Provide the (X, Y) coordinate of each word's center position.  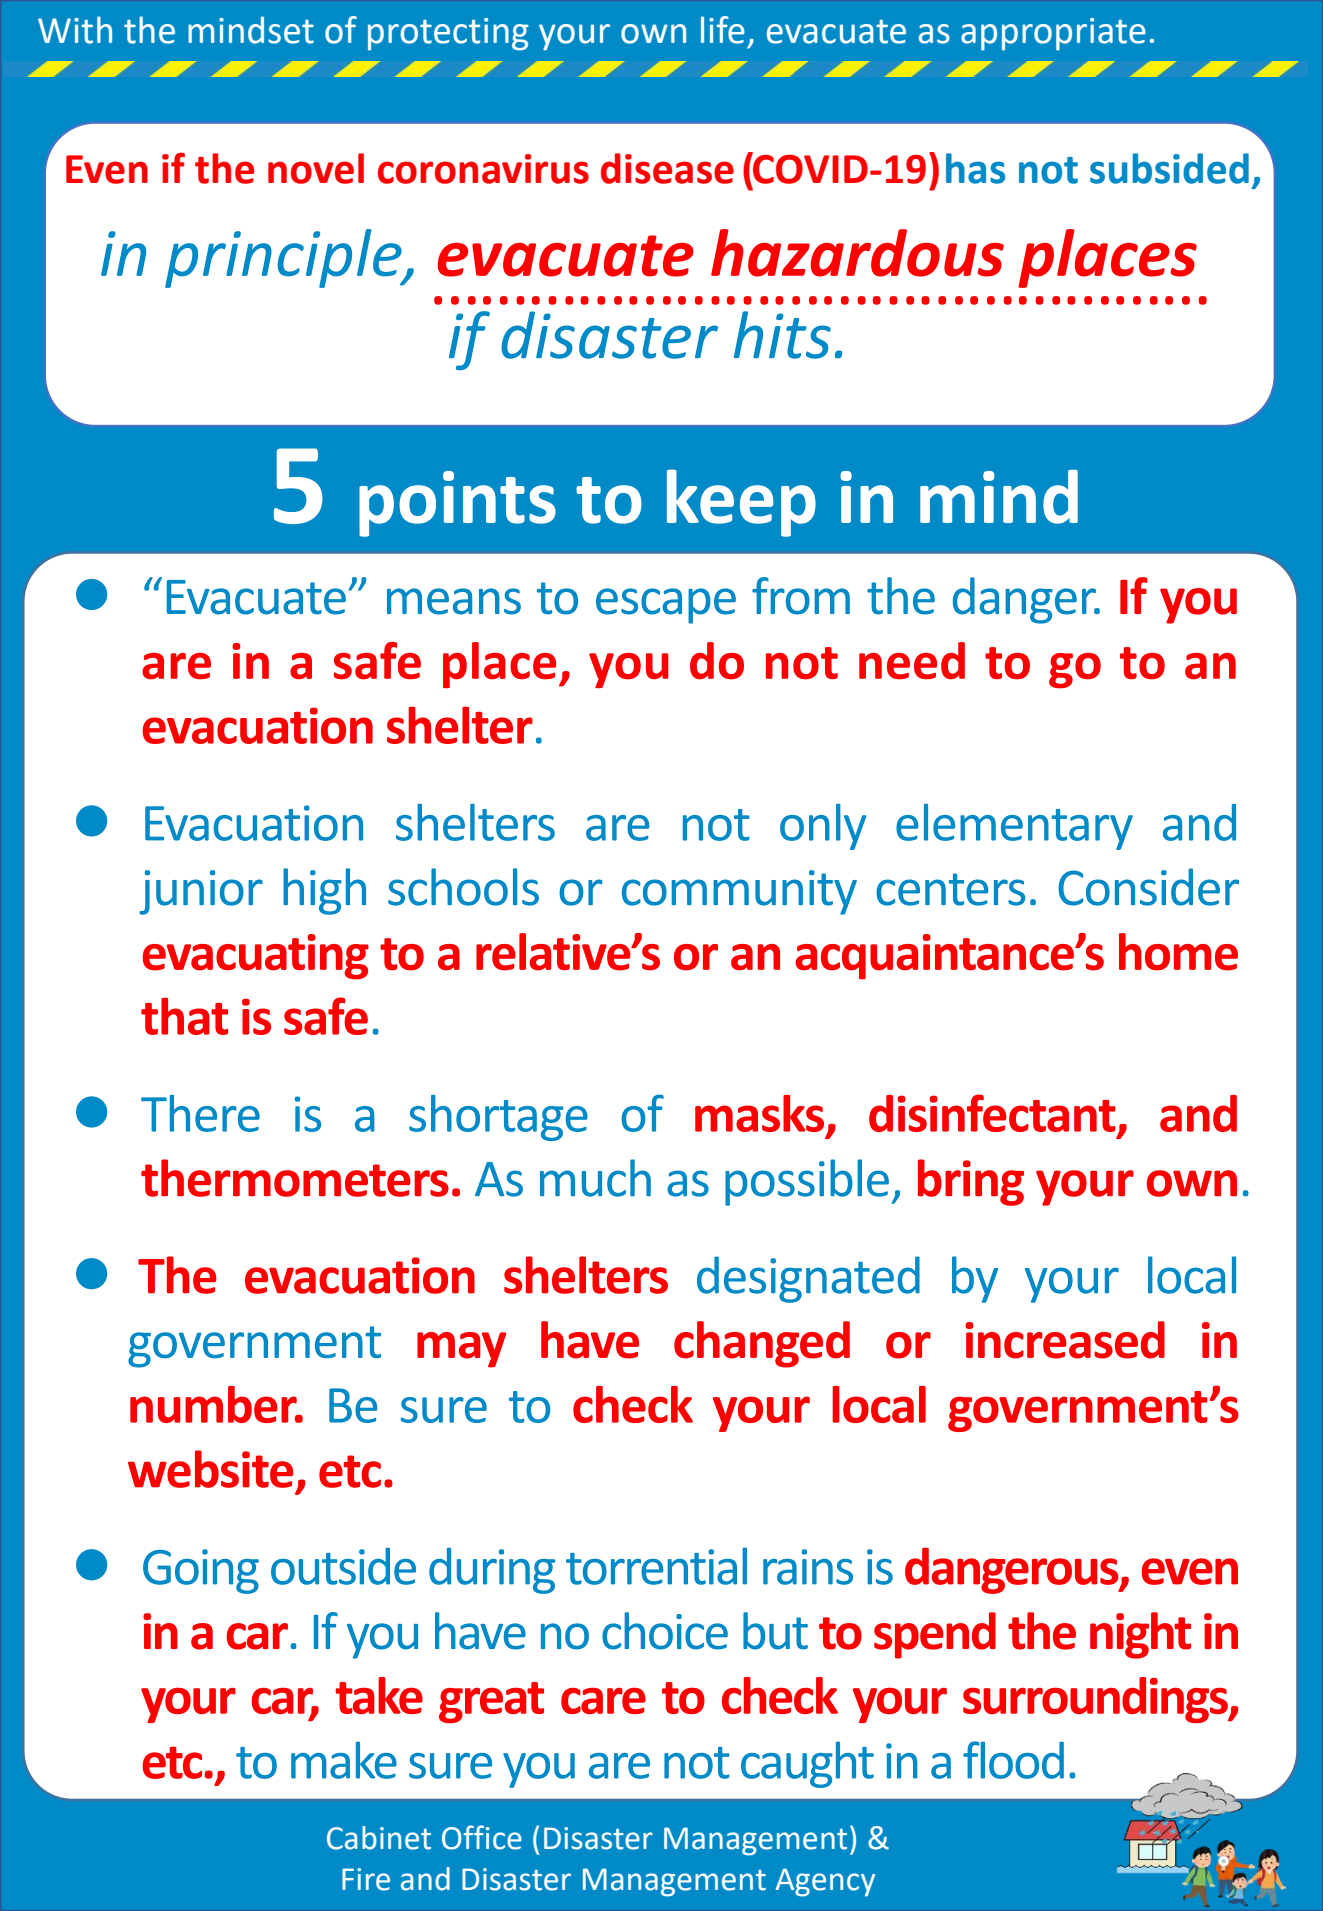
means (454, 601)
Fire (366, 1879)
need (912, 661)
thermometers (295, 1178)
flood (1013, 1760)
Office (482, 1837)
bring (971, 1182)
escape (666, 606)
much (595, 1178)
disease (667, 168)
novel (316, 168)
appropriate (1053, 34)
